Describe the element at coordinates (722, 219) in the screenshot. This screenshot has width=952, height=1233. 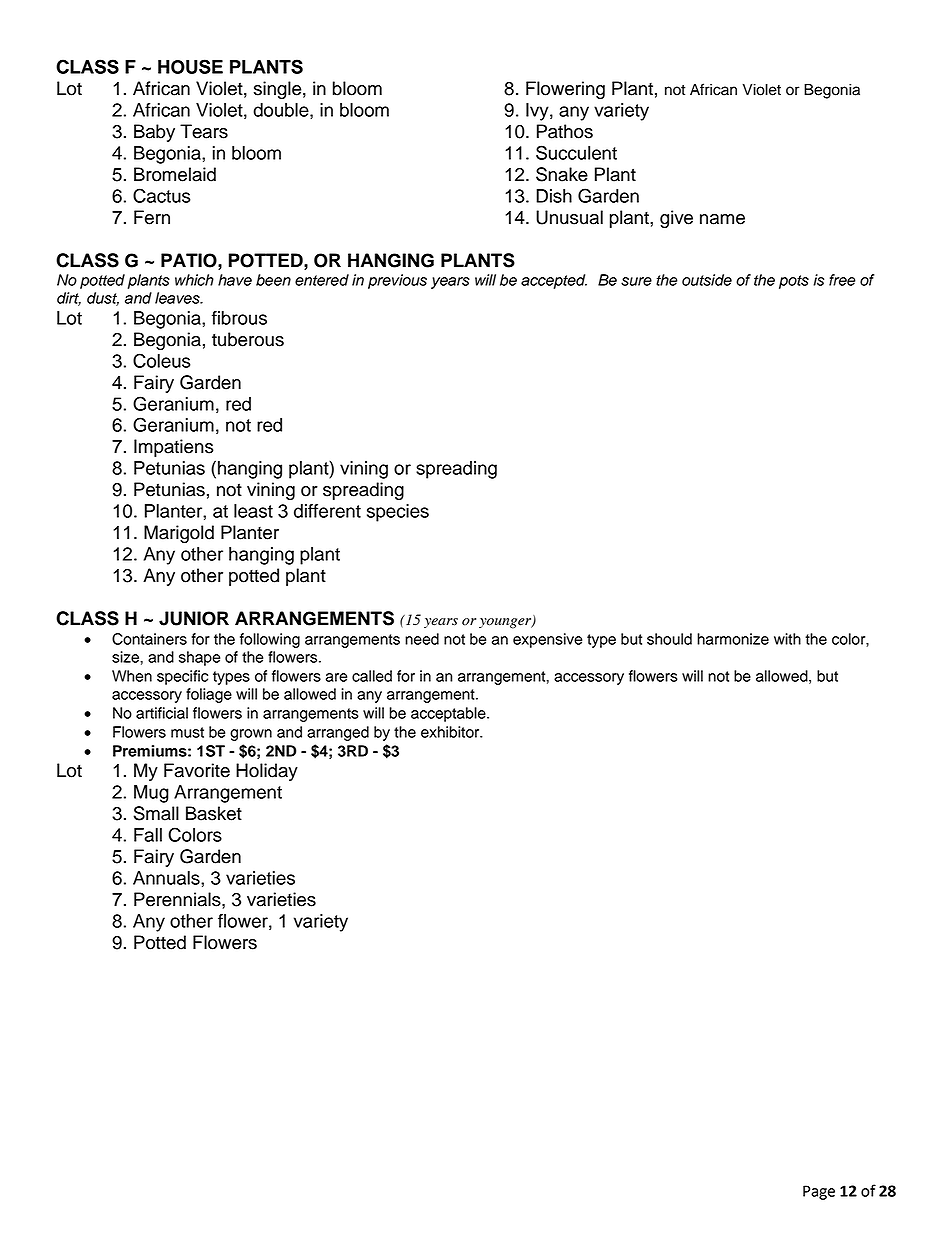
I see `name` at that location.
